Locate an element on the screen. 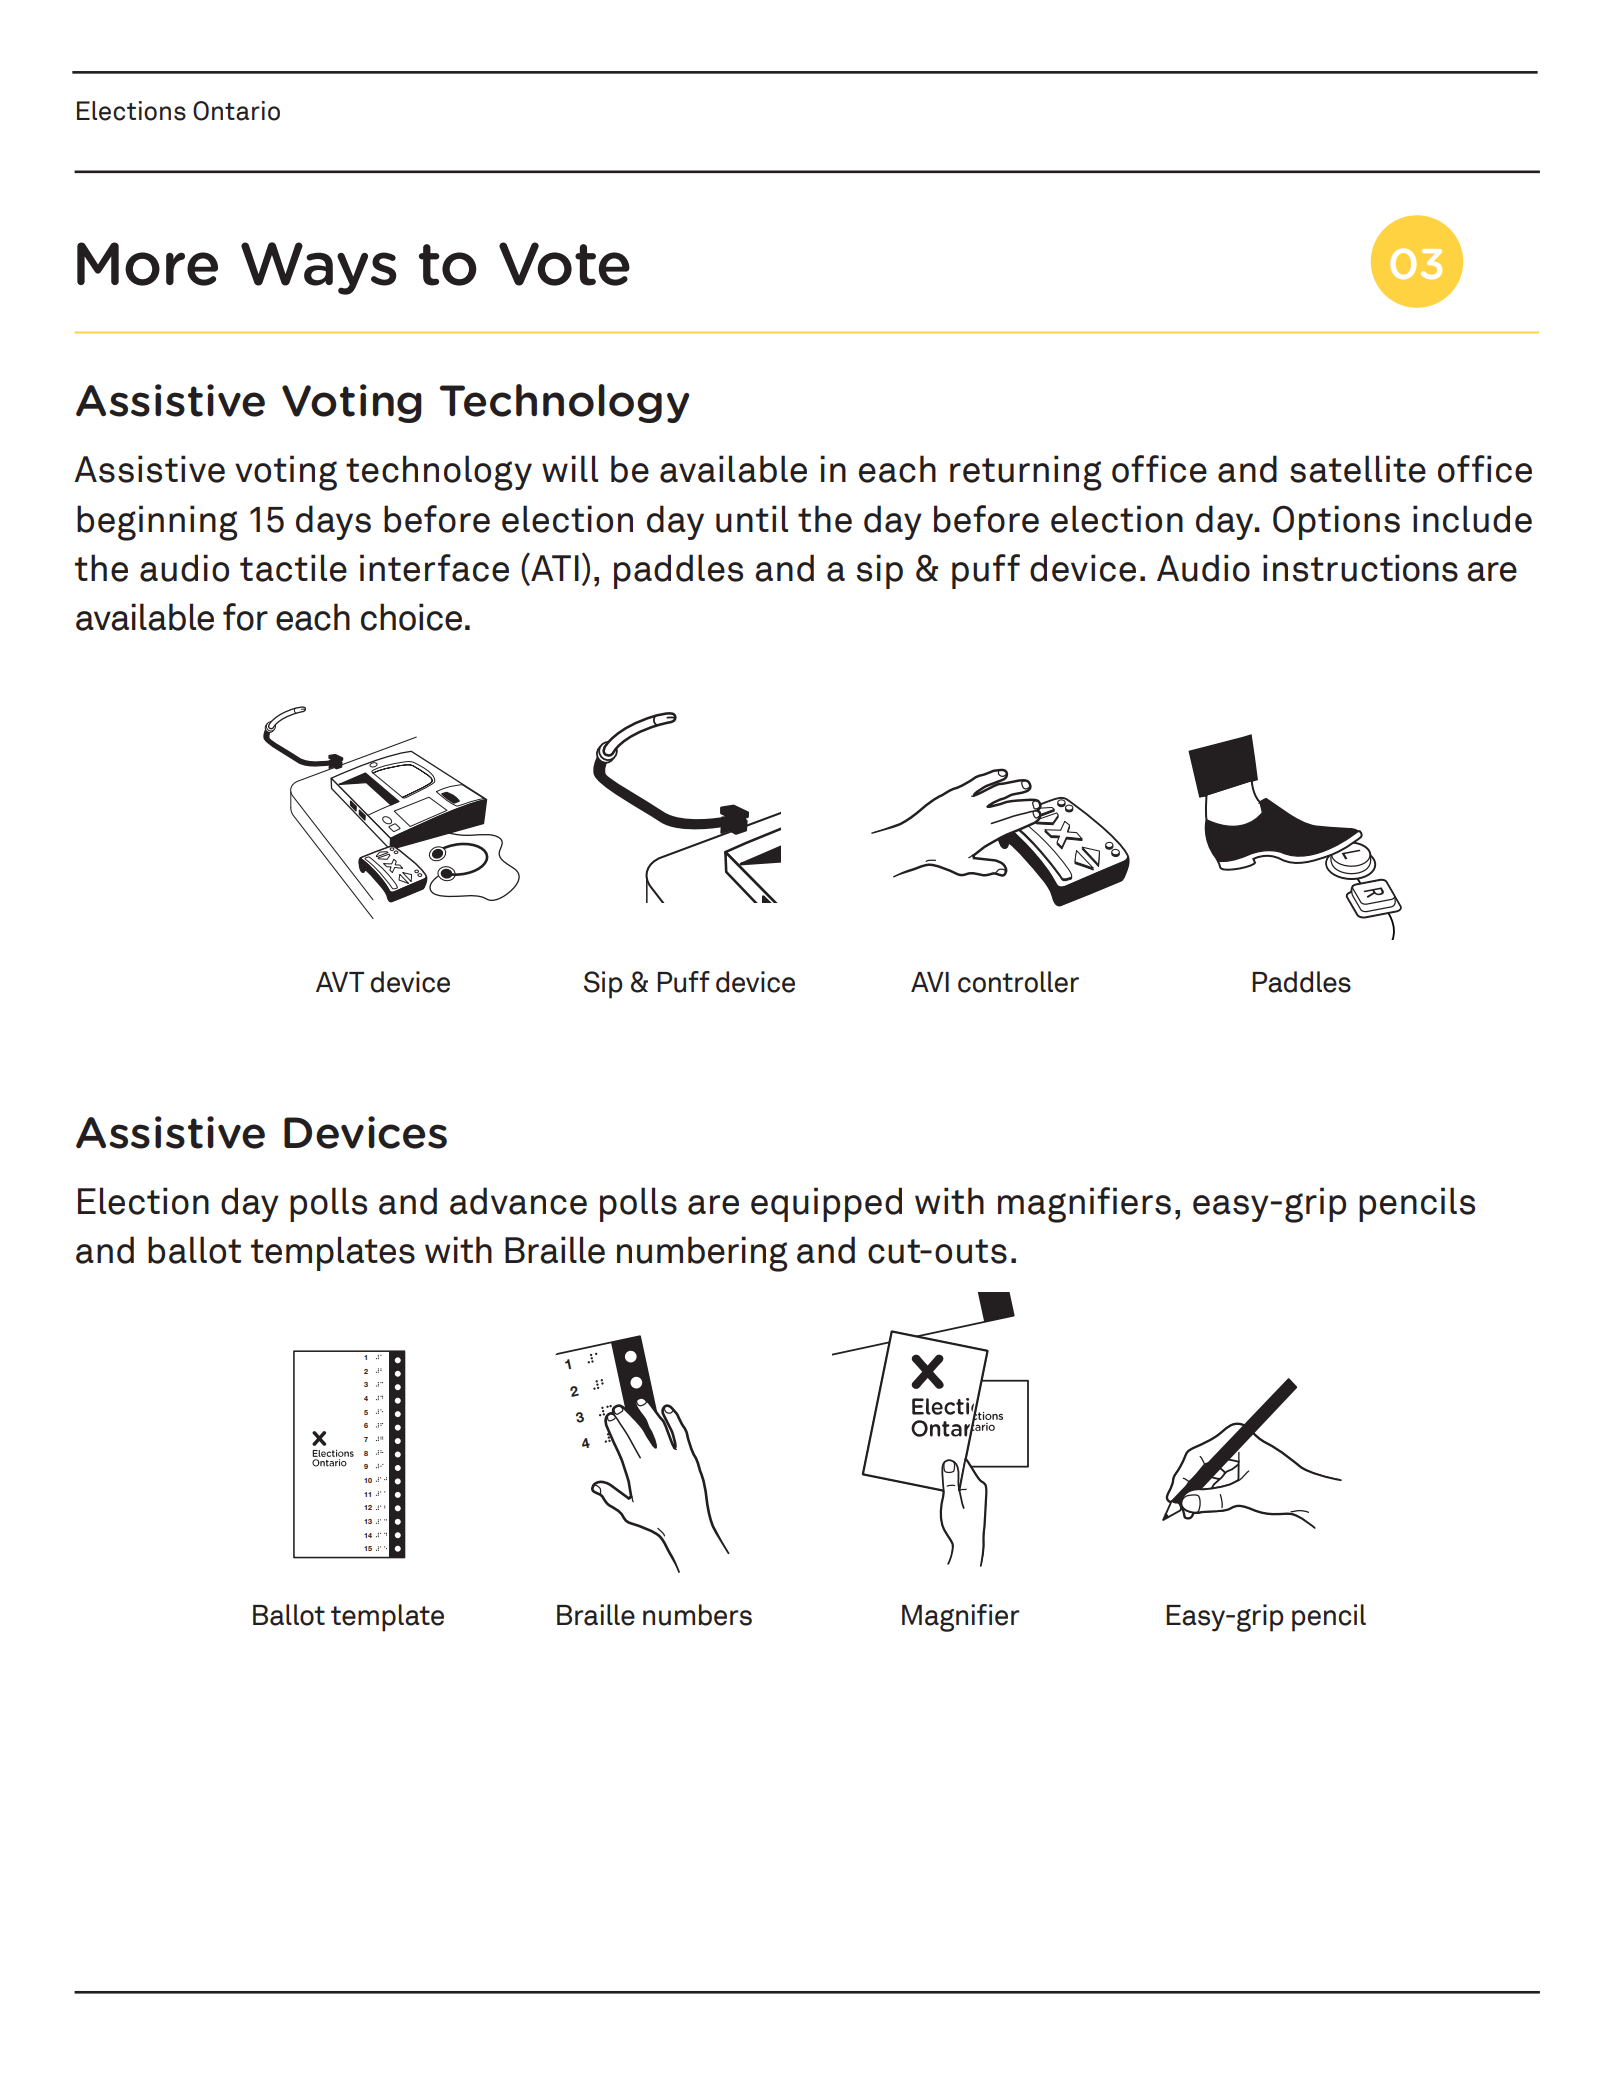 The width and height of the screenshot is (1610, 2084). equipped is located at coordinates (826, 1204).
